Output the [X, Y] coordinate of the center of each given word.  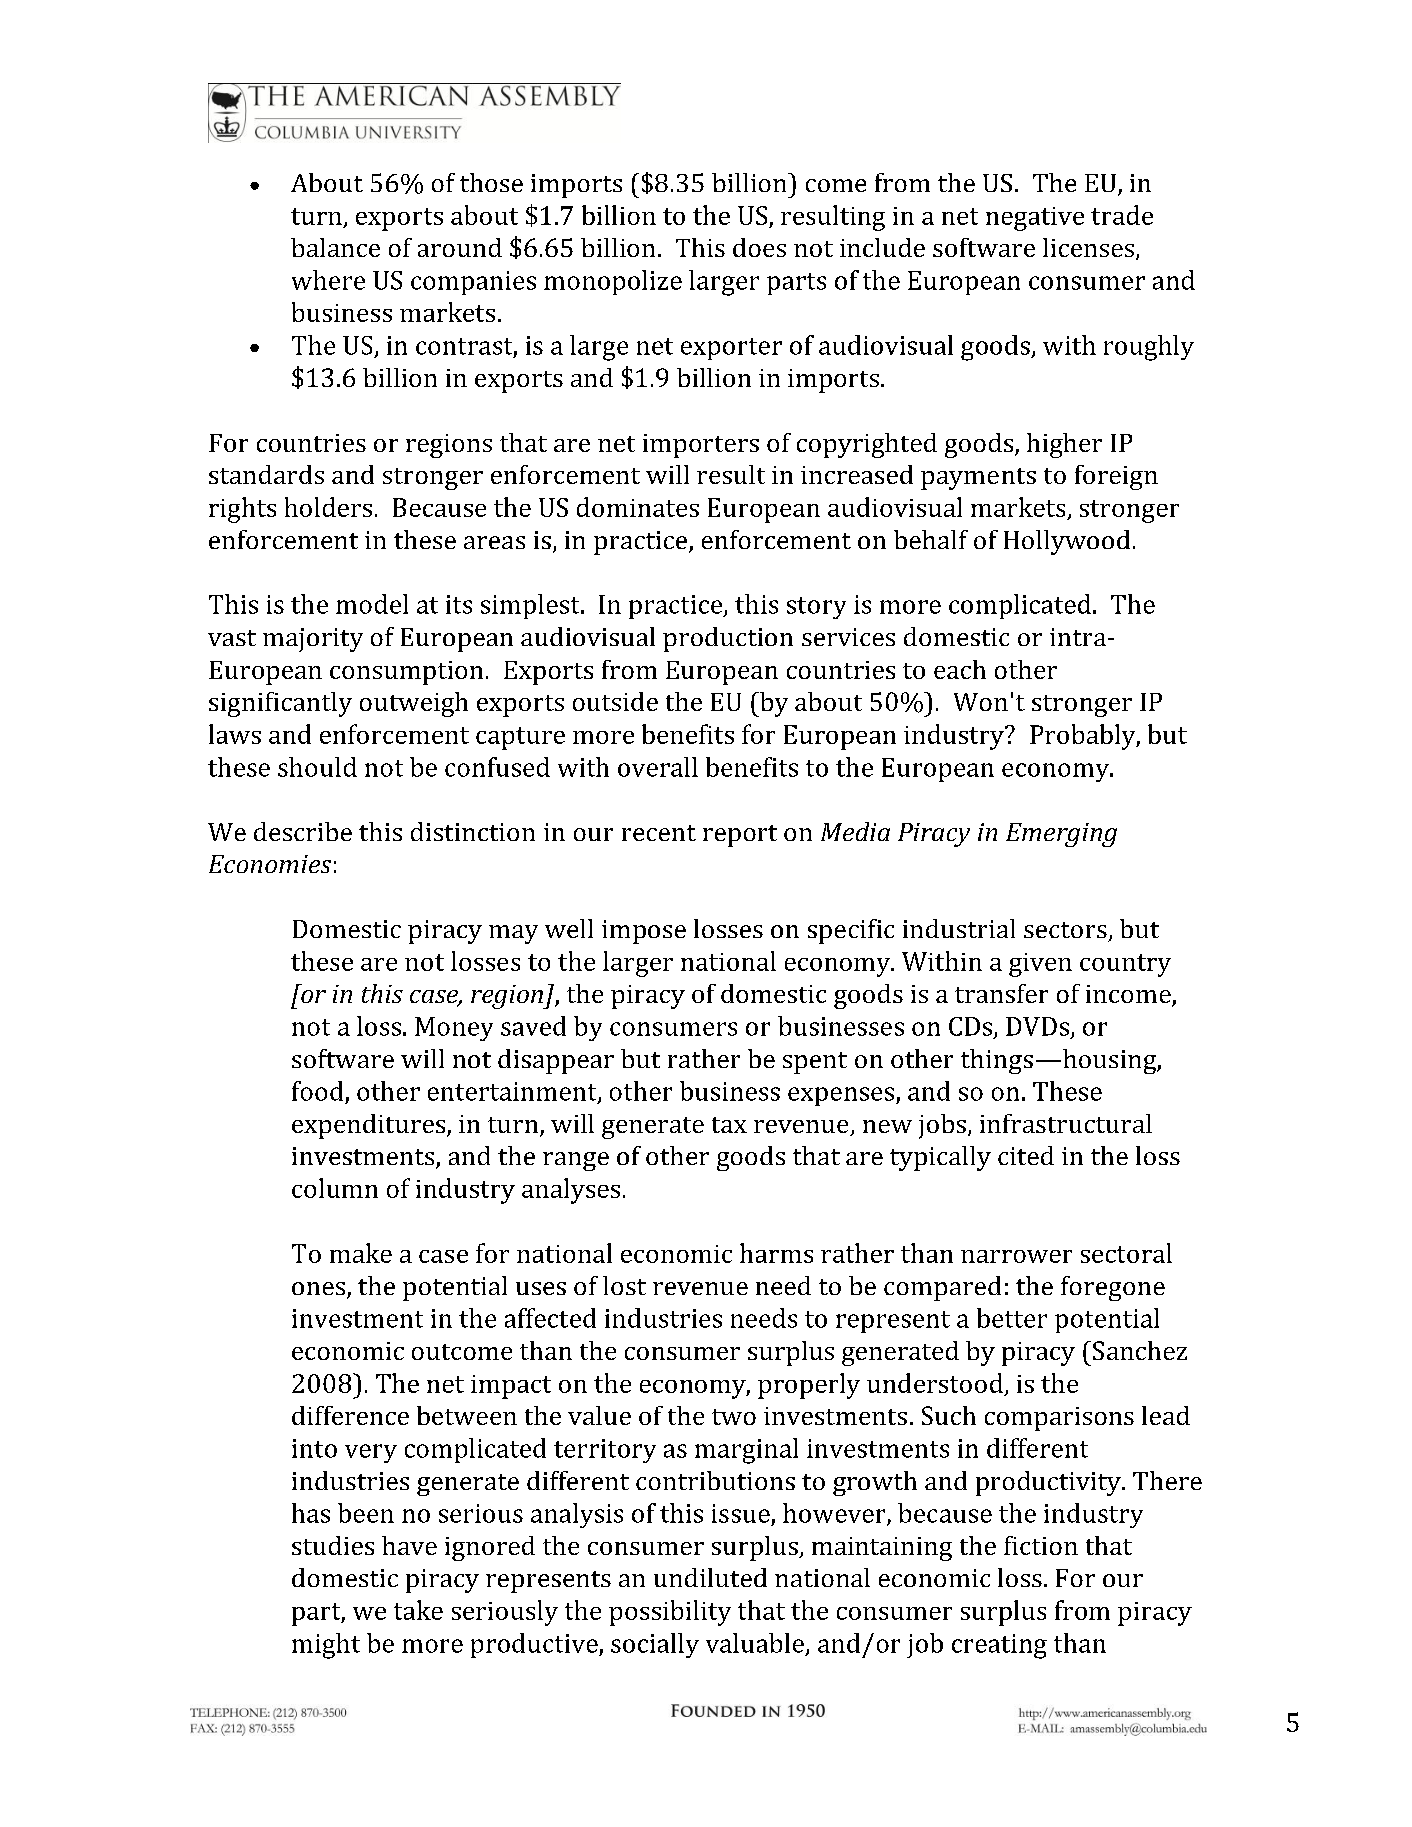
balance [335, 247]
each [960, 669]
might [326, 1646]
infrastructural [1066, 1123]
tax [729, 1125]
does [759, 247]
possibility [670, 1613]
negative [1035, 219]
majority [313, 640]
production [728, 639]
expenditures [370, 1126]
